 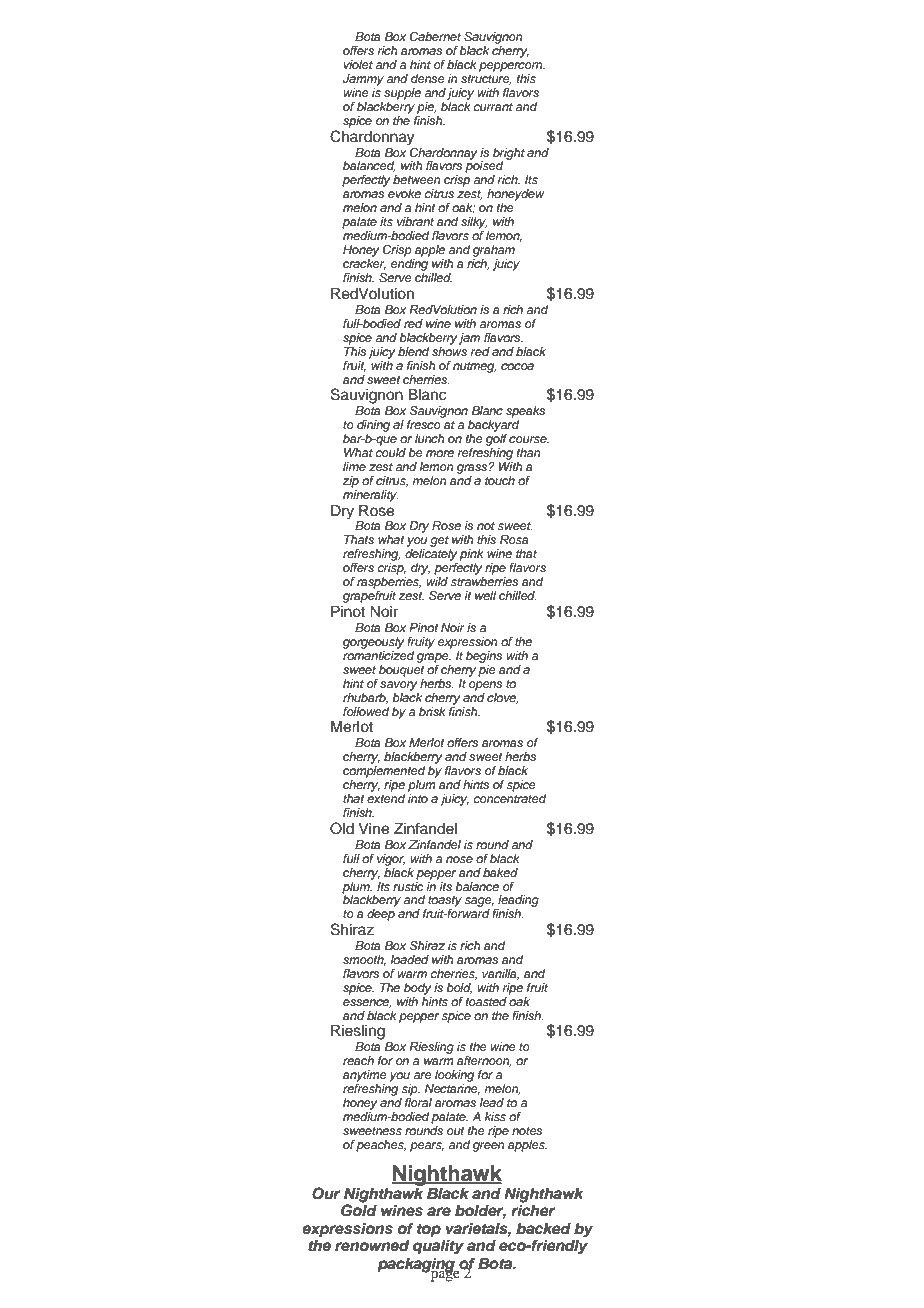 I want to click on quality, so click(x=438, y=1246).
